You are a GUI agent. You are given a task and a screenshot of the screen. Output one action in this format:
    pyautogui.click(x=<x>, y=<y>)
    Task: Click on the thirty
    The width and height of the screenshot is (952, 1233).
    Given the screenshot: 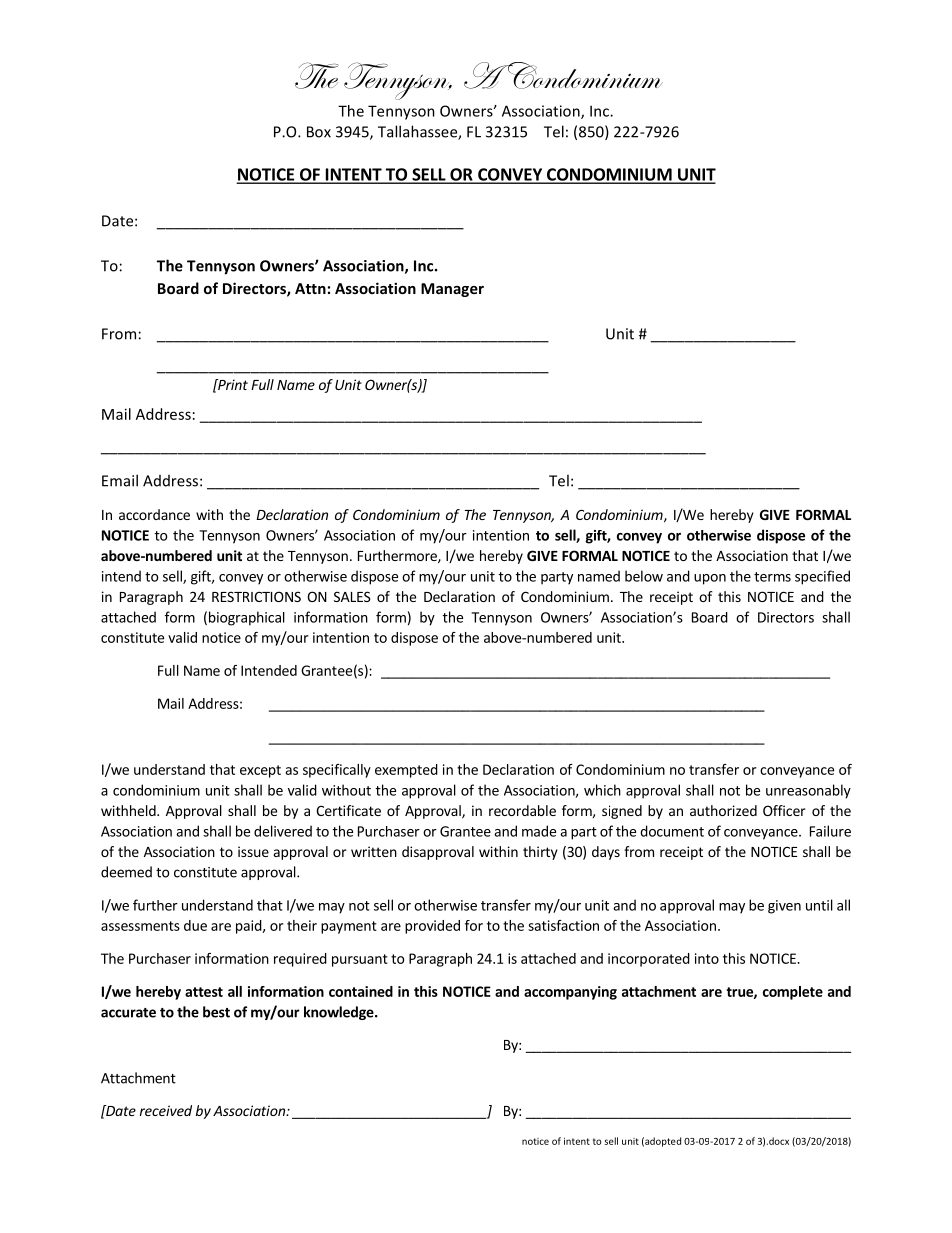 What is the action you would take?
    pyautogui.click(x=540, y=853)
